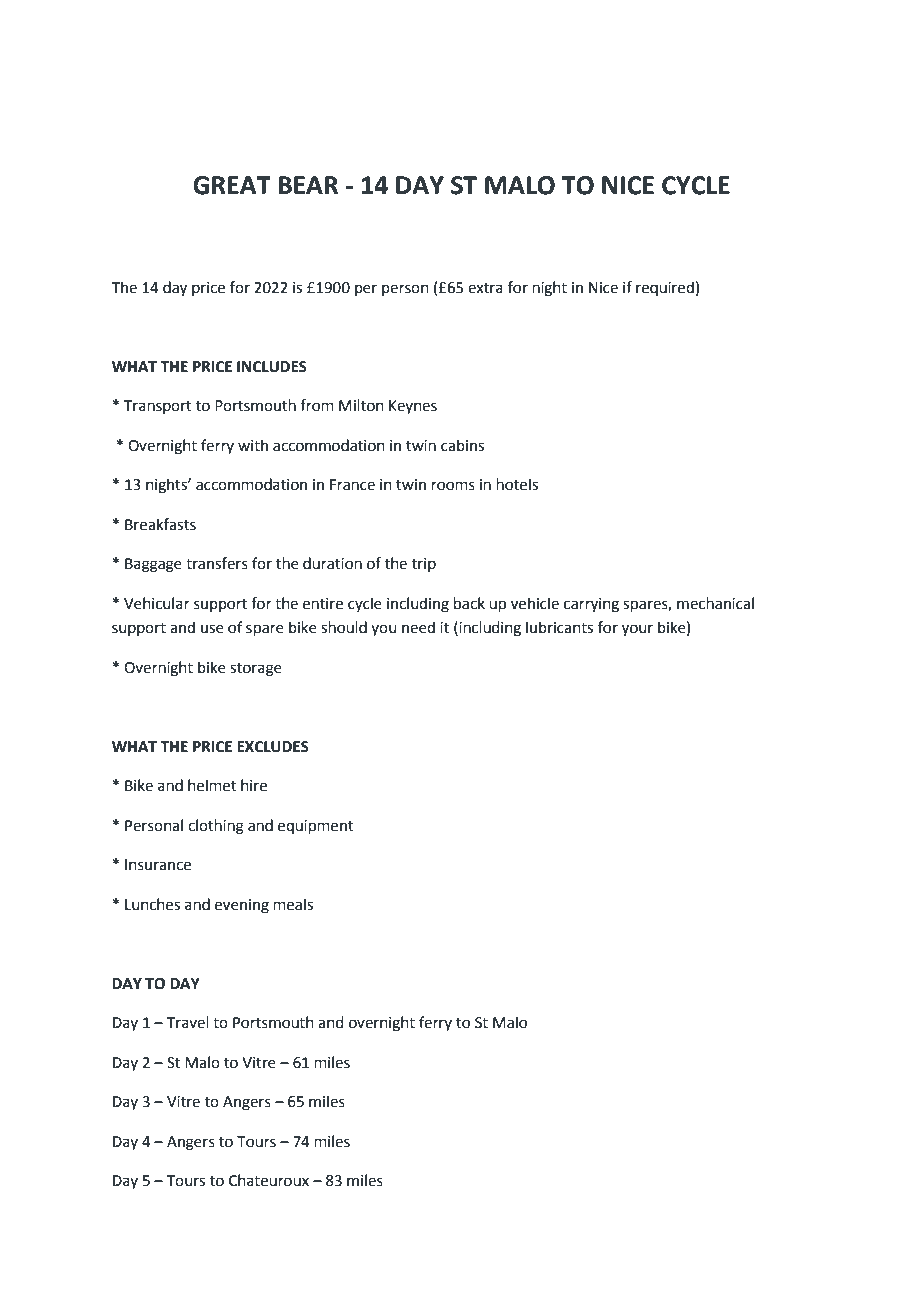 This screenshot has width=924, height=1308. Describe the element at coordinates (665, 288) in the screenshot. I see `required` at that location.
